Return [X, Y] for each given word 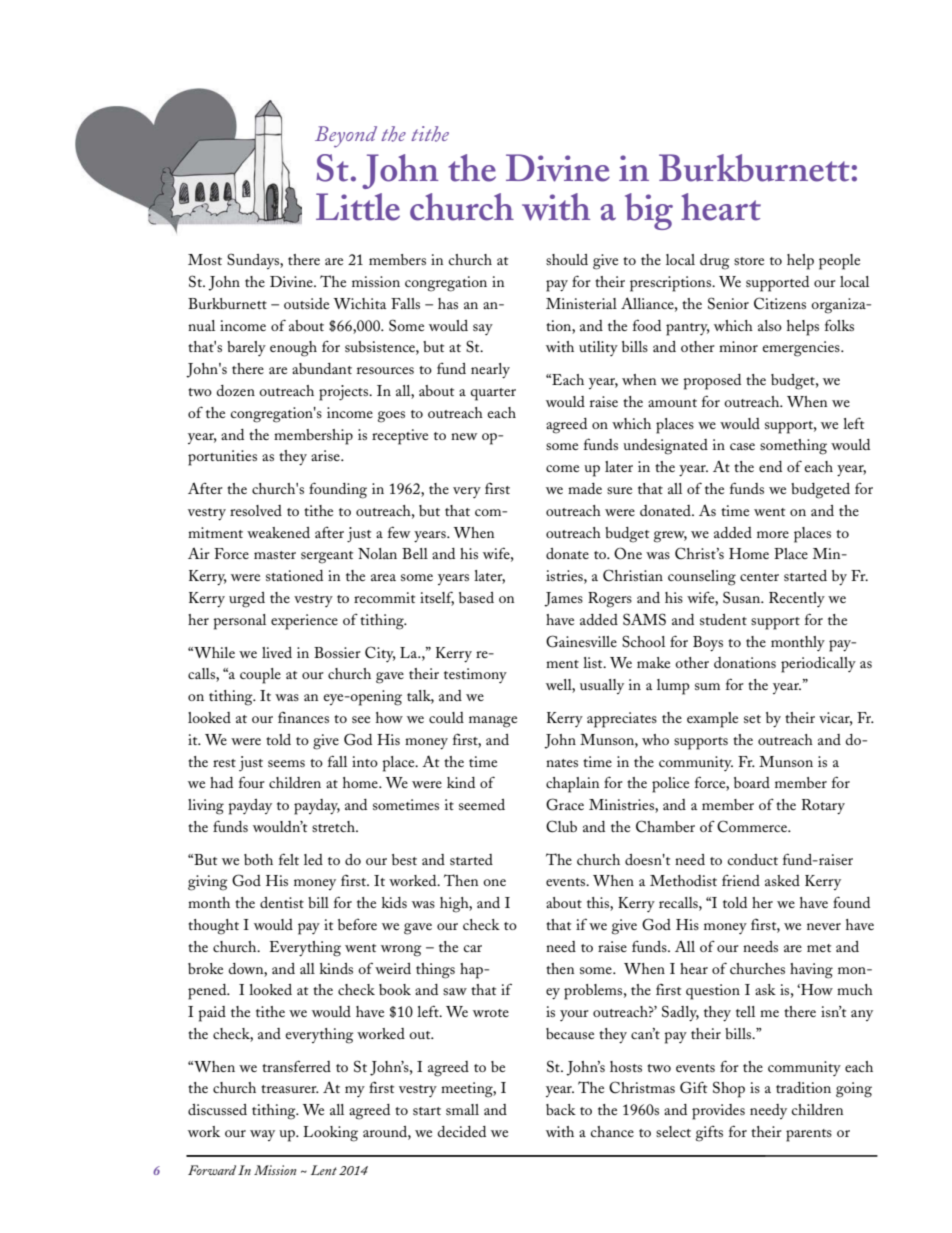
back [561, 1109]
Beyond [346, 137]
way [262, 1135]
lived [277, 652]
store [749, 261]
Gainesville [581, 641]
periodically [818, 665]
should [567, 259]
